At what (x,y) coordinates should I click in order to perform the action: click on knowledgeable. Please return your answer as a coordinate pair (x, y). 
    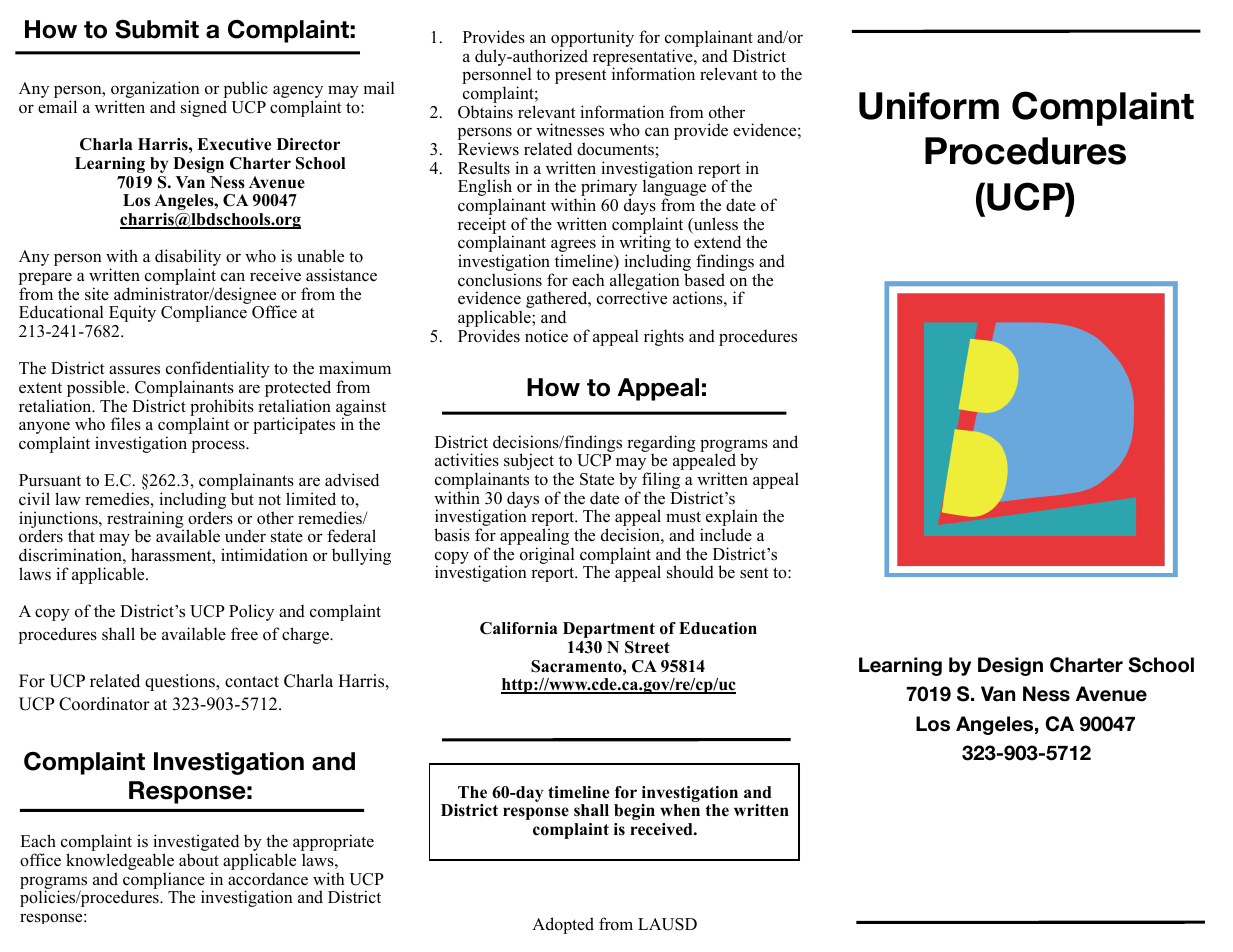
    Looking at the image, I should click on (120, 863).
